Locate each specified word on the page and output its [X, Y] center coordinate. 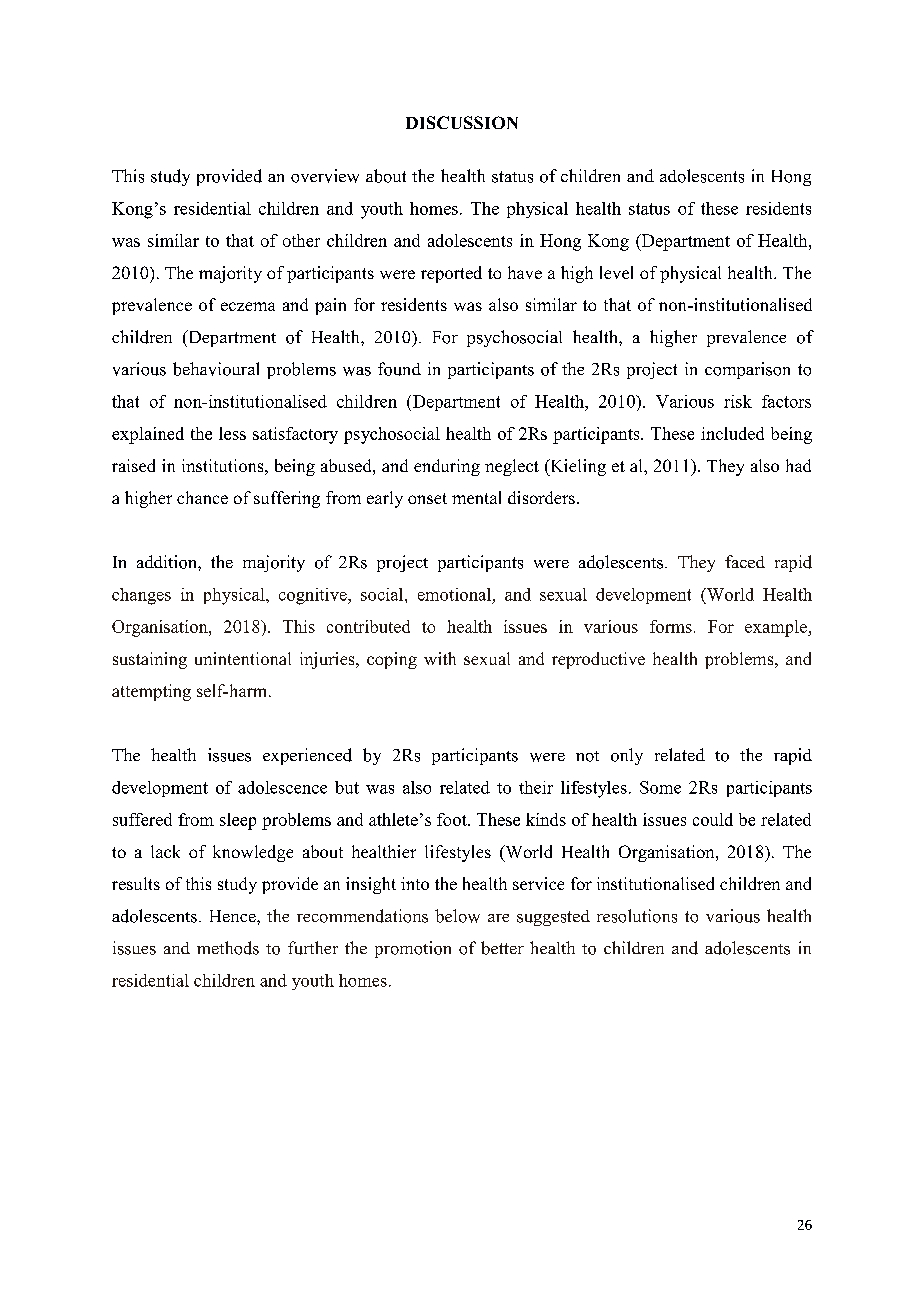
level [616, 272]
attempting [151, 692]
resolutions [637, 916]
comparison [747, 370]
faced [745, 561]
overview [325, 176]
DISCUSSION [462, 122]
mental [476, 497]
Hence [234, 916]
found [399, 369]
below [457, 916]
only [627, 756]
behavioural [216, 369]
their [536, 787]
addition [168, 562]
